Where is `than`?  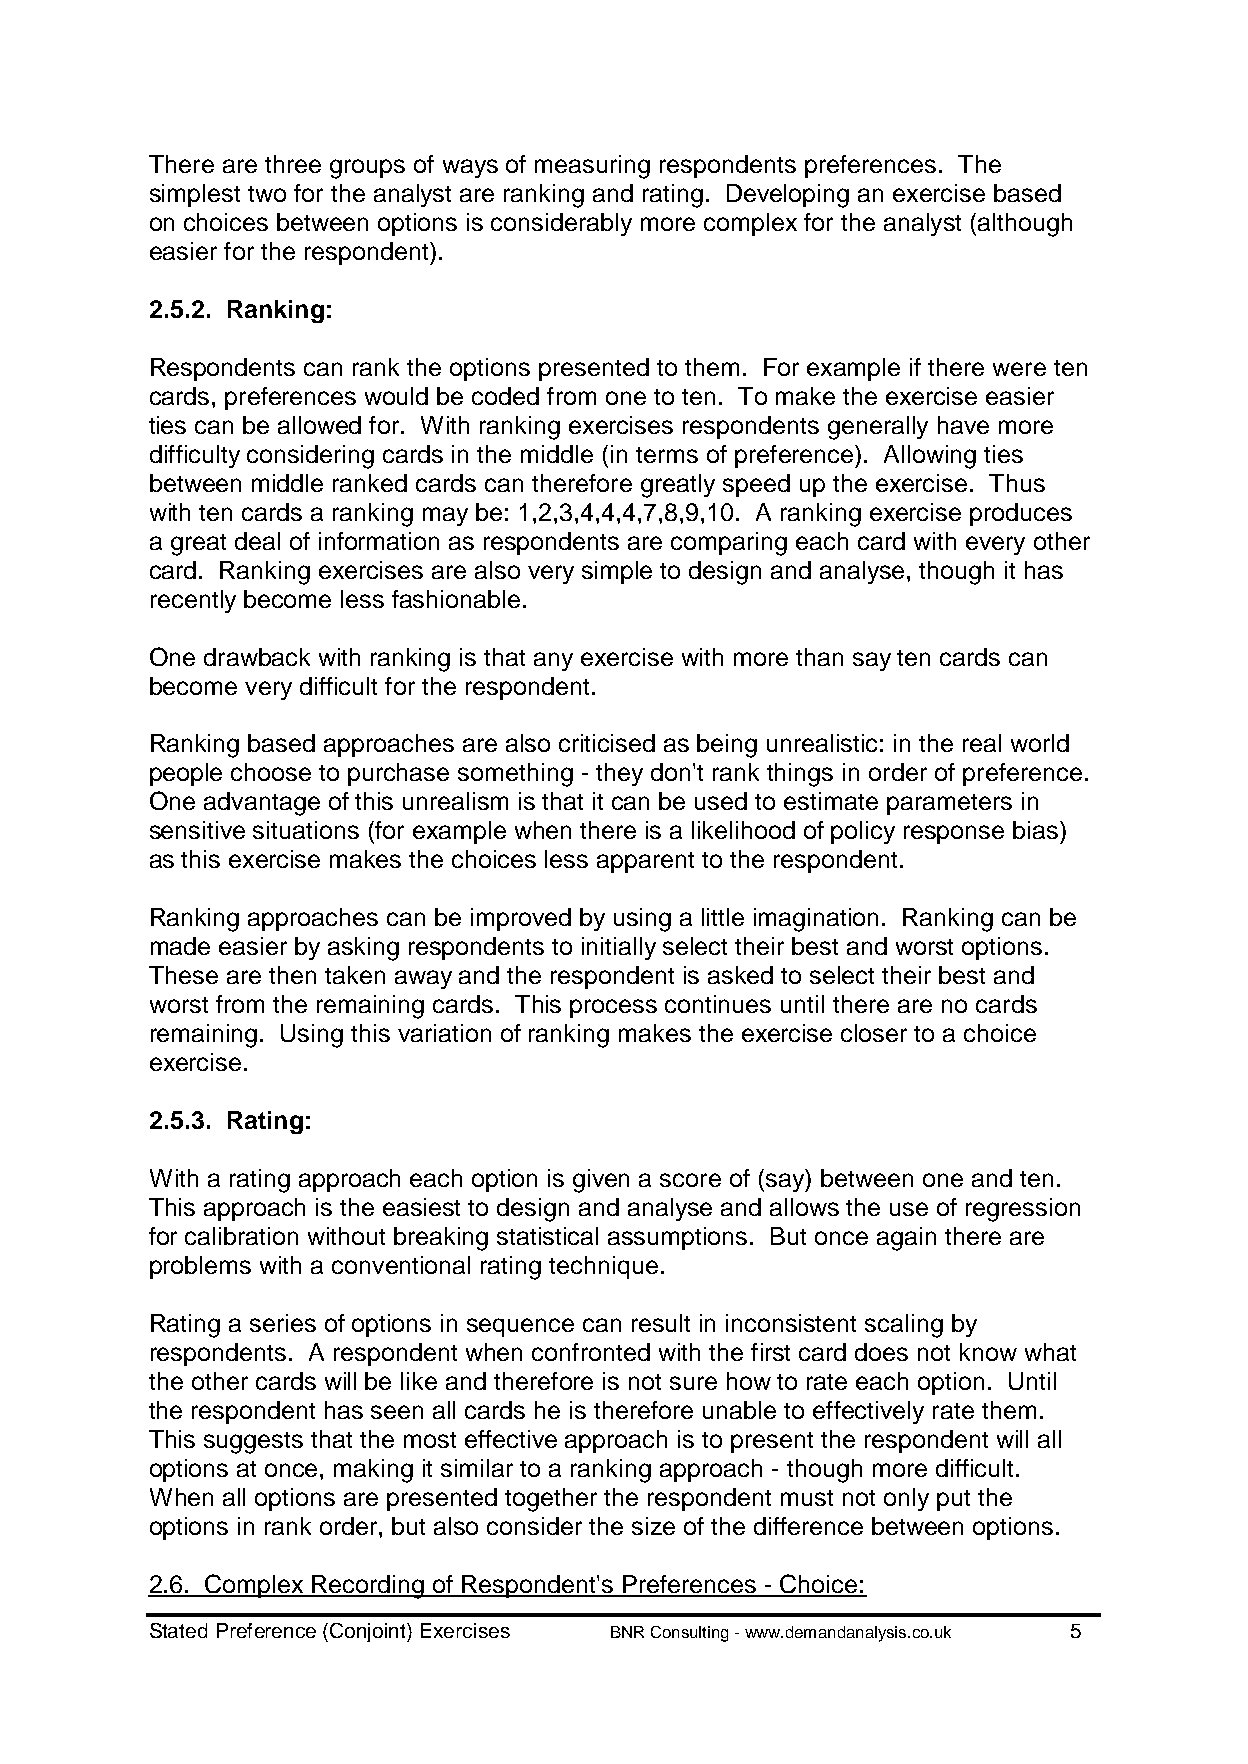
than is located at coordinates (819, 657).
